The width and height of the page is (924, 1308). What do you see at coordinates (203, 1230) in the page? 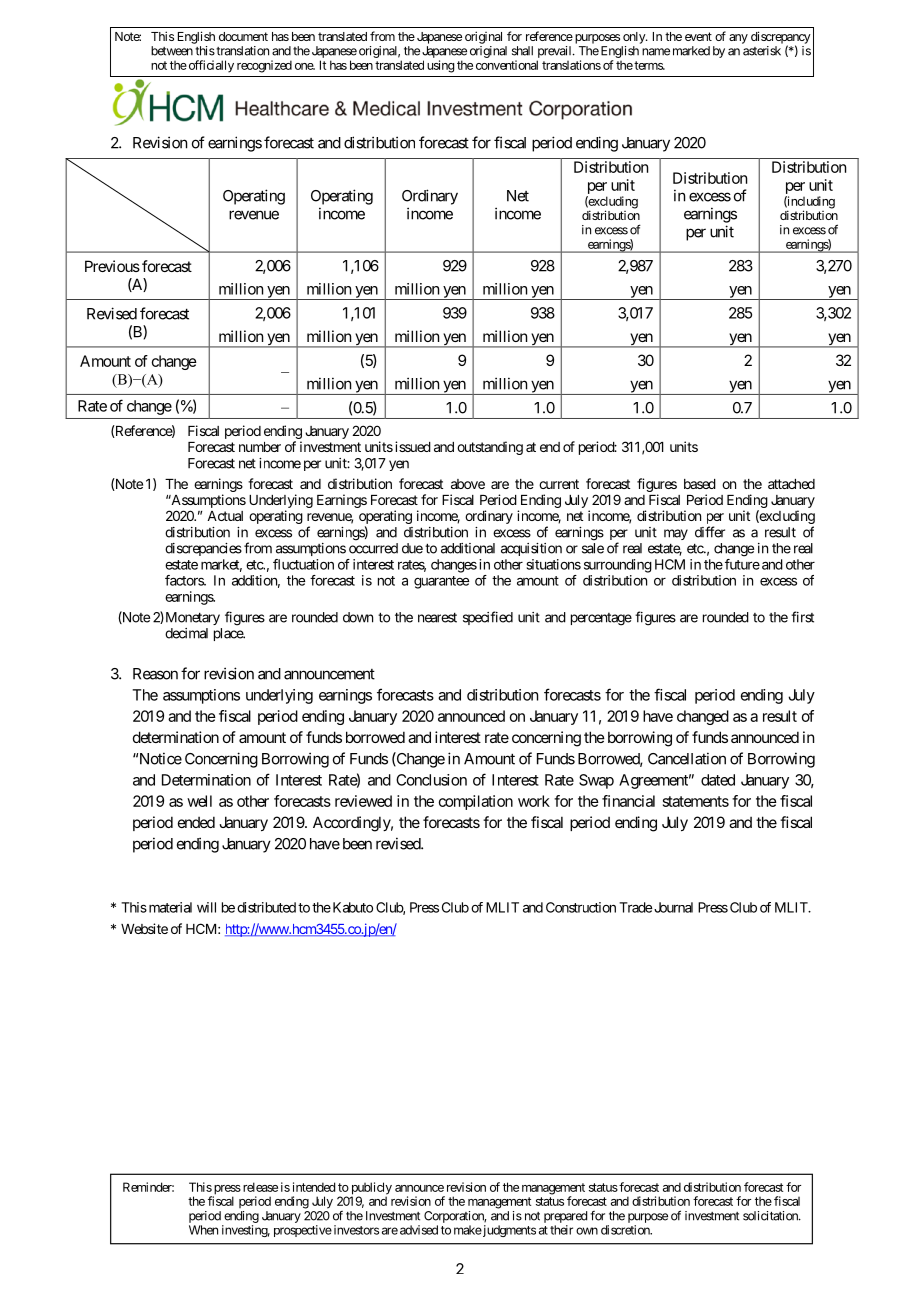
I see `When` at bounding box center [203, 1230].
